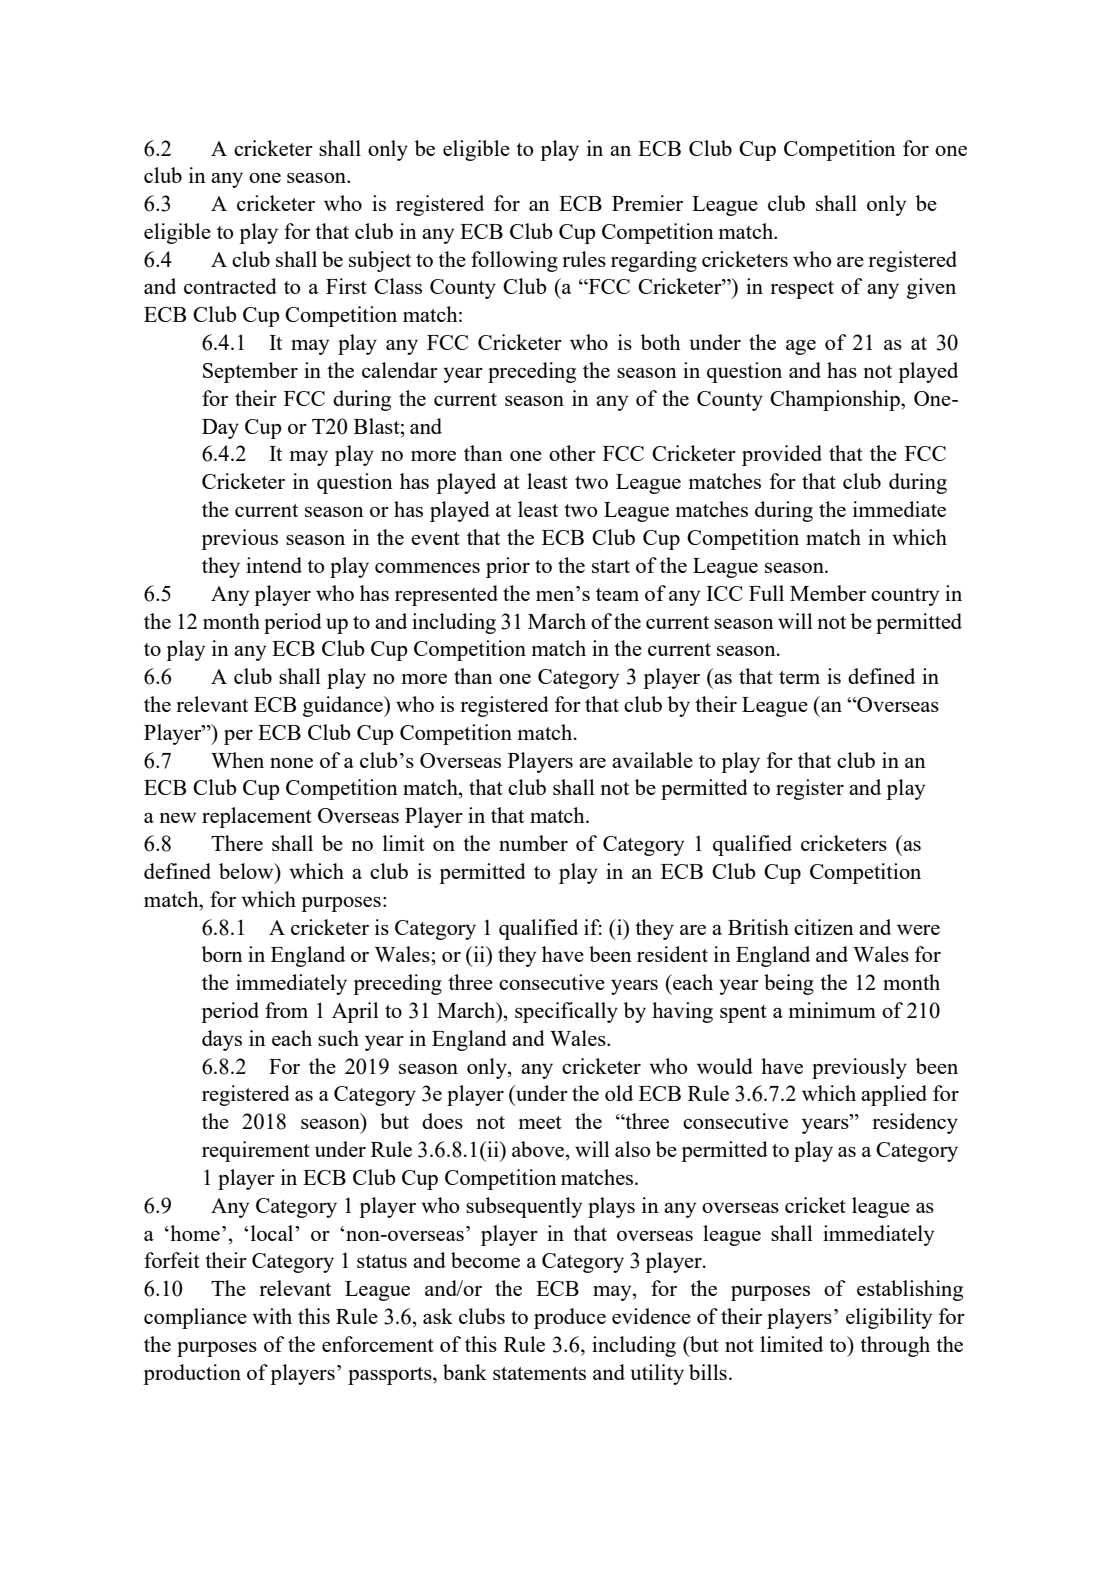 The width and height of the screenshot is (1112, 1573). I want to click on minimum, so click(832, 1010).
